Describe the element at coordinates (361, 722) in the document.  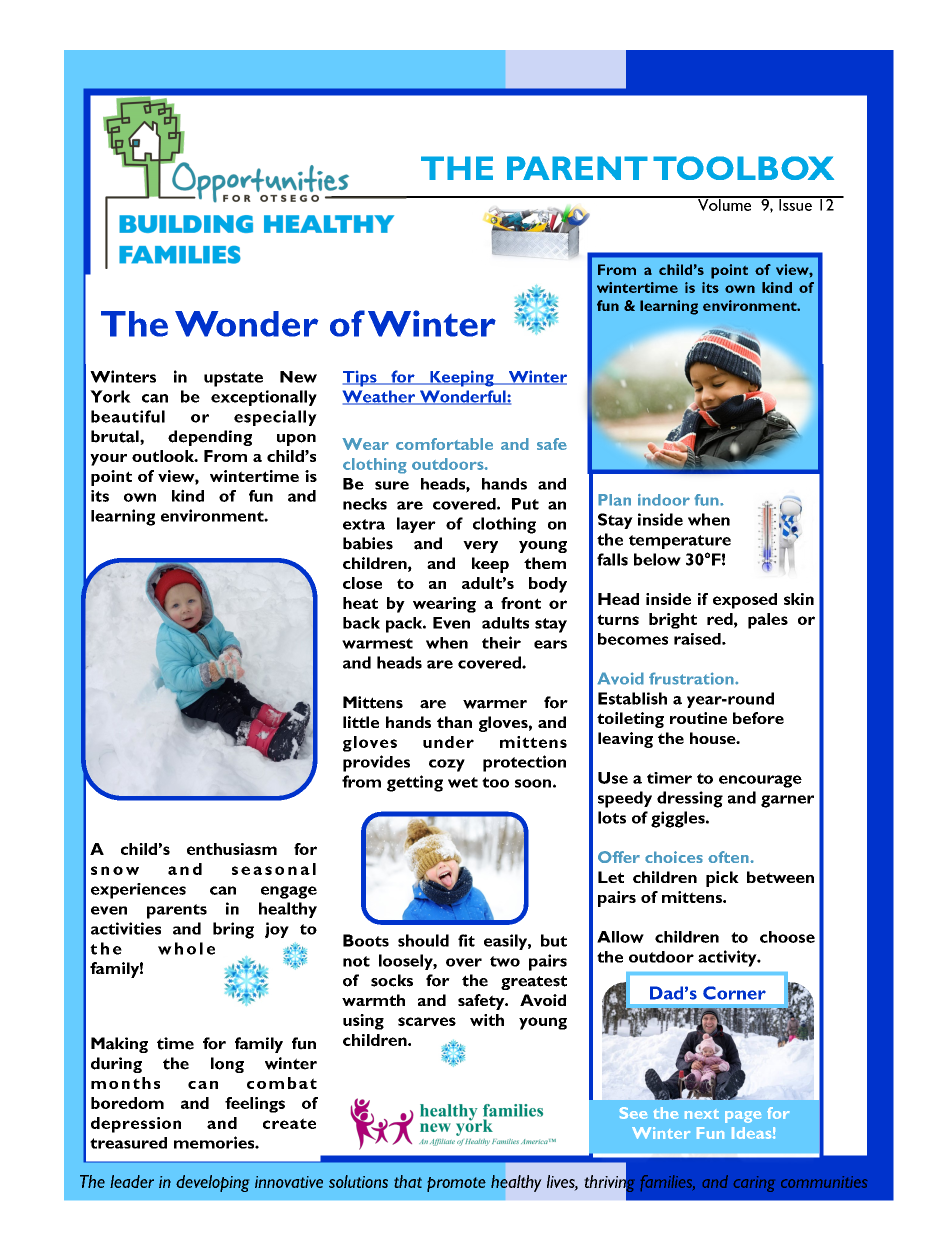
I see `little` at that location.
